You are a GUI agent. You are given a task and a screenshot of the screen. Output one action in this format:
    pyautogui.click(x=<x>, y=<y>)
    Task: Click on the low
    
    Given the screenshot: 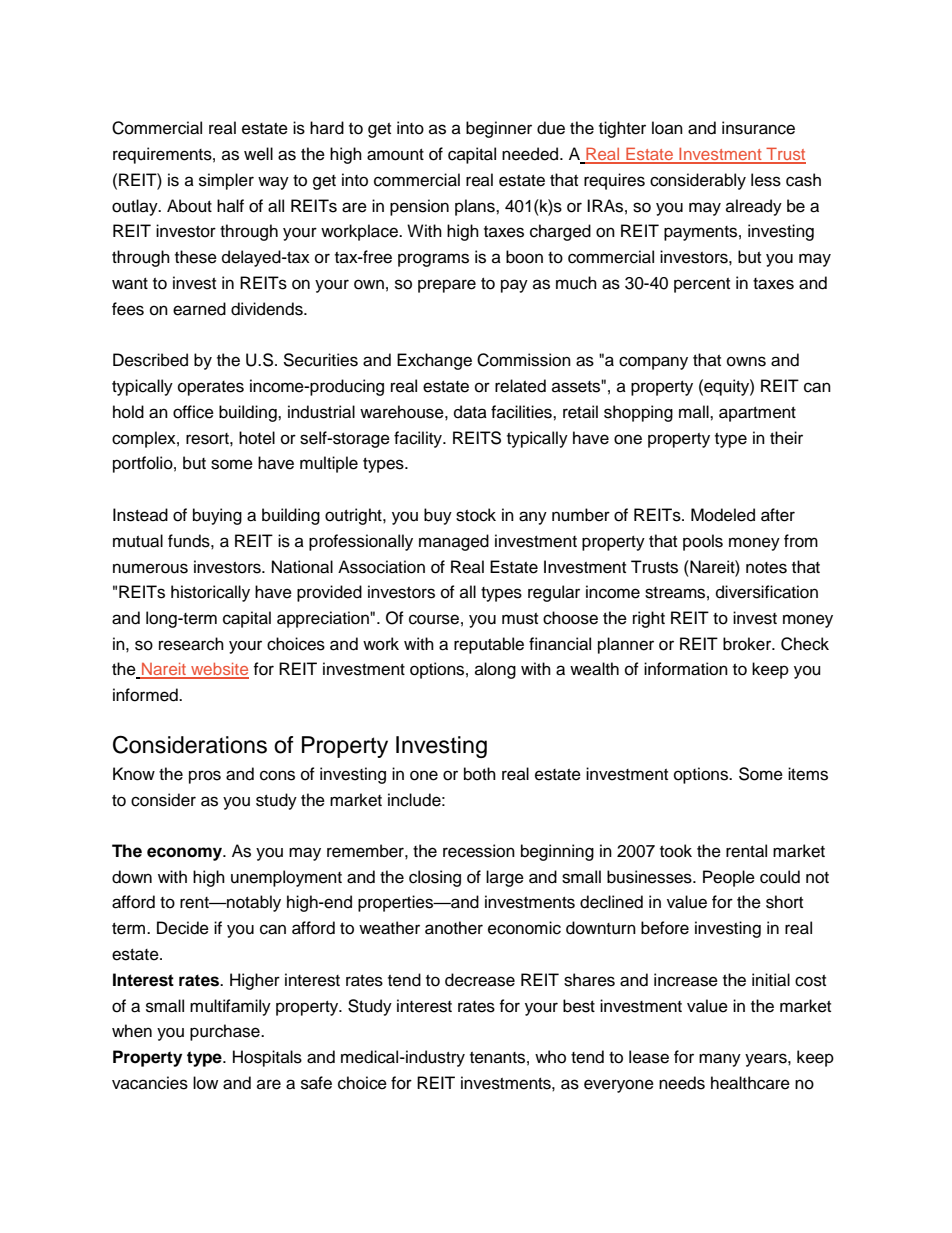 What is the action you would take?
    pyautogui.click(x=205, y=1083)
